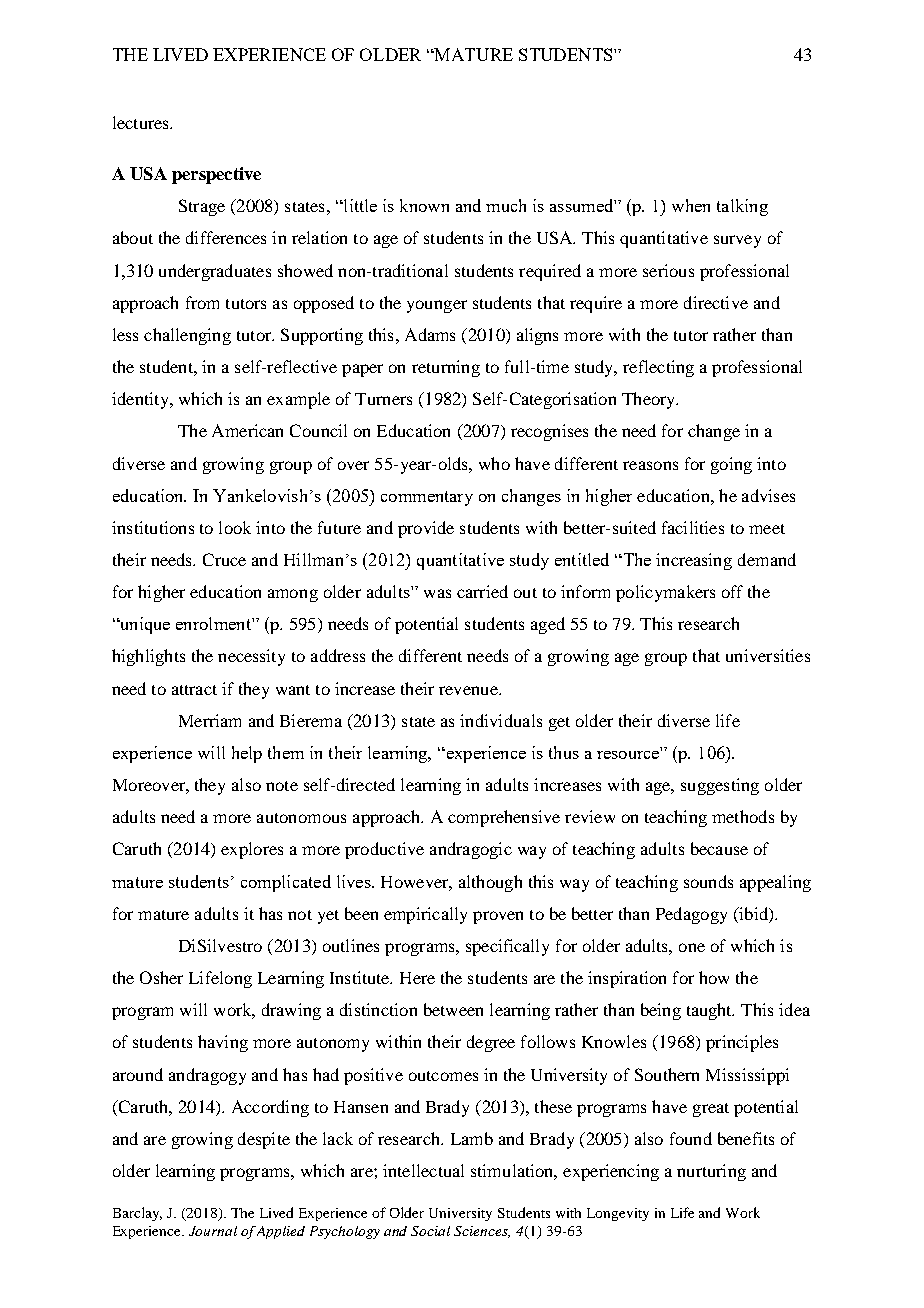 The image size is (924, 1308). Describe the element at coordinates (213, 1231) in the screenshot. I see `Journal` at that location.
